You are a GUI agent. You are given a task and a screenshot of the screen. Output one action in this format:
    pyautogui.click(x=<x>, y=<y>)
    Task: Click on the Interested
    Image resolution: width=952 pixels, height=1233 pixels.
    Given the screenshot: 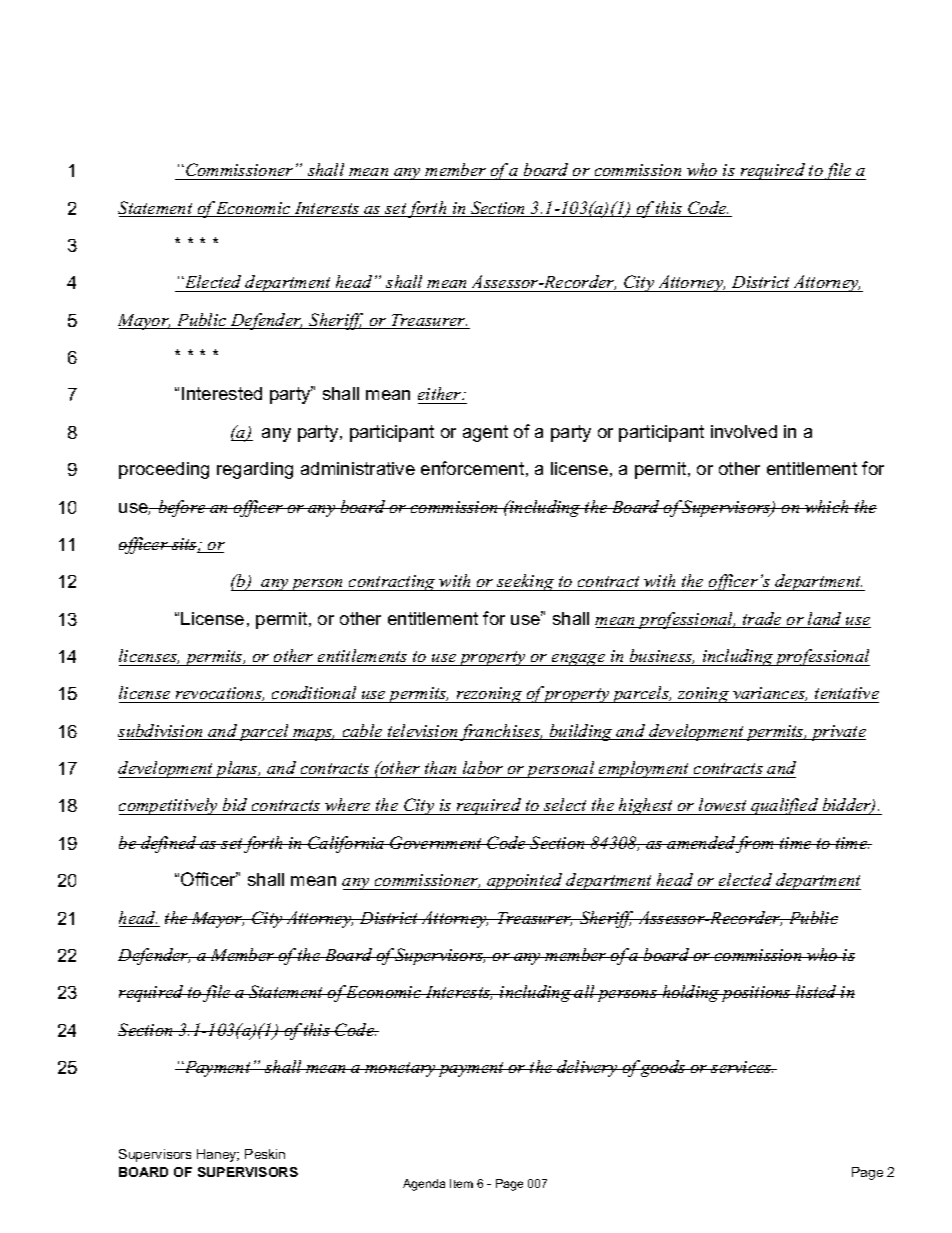 What is the action you would take?
    pyautogui.click(x=222, y=393)
